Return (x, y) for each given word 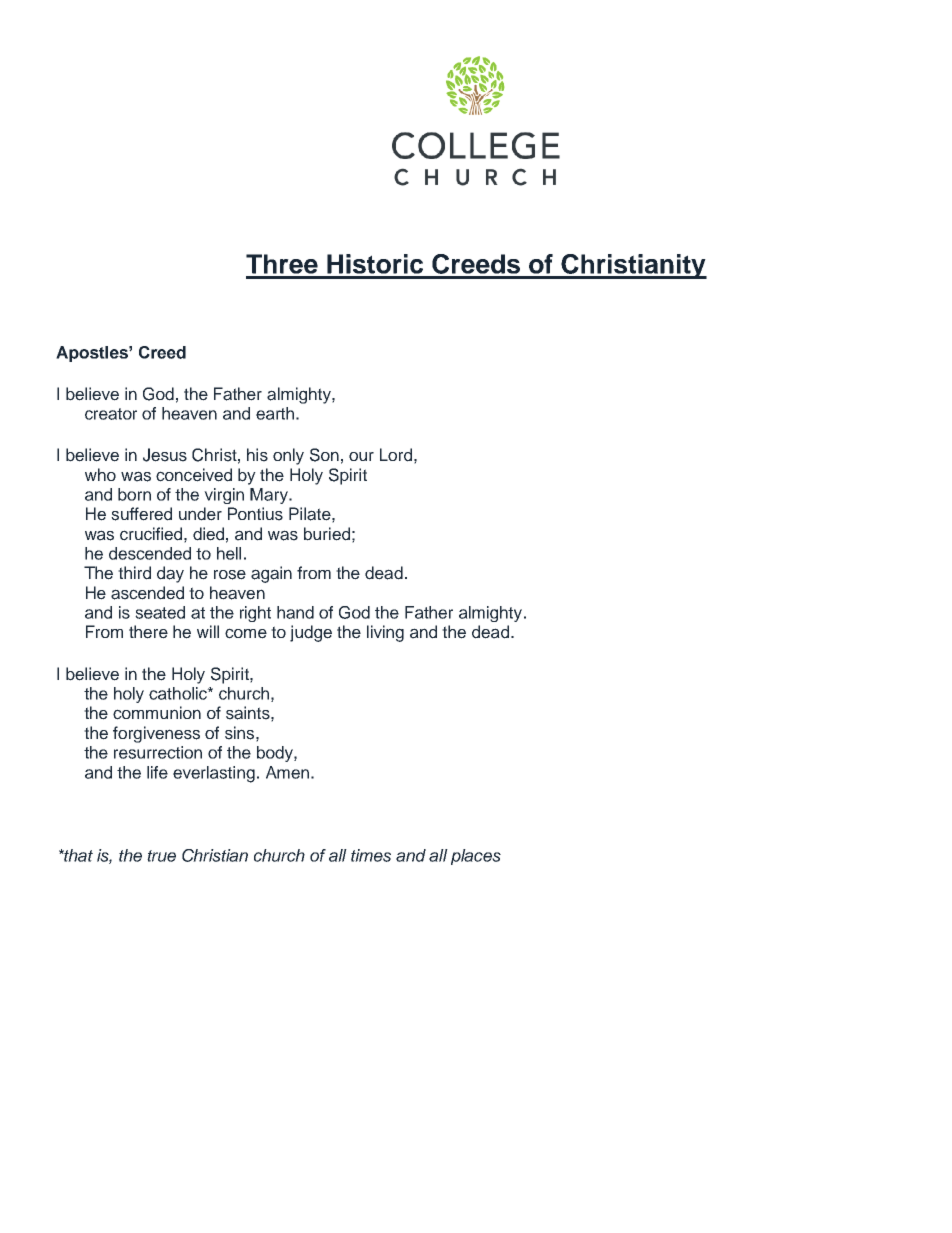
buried (327, 534)
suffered (141, 514)
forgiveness (156, 734)
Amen (287, 772)
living (385, 633)
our (361, 456)
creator (111, 414)
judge (311, 633)
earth (275, 413)
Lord (396, 455)
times (371, 855)
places (476, 857)
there (148, 632)
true (161, 856)
